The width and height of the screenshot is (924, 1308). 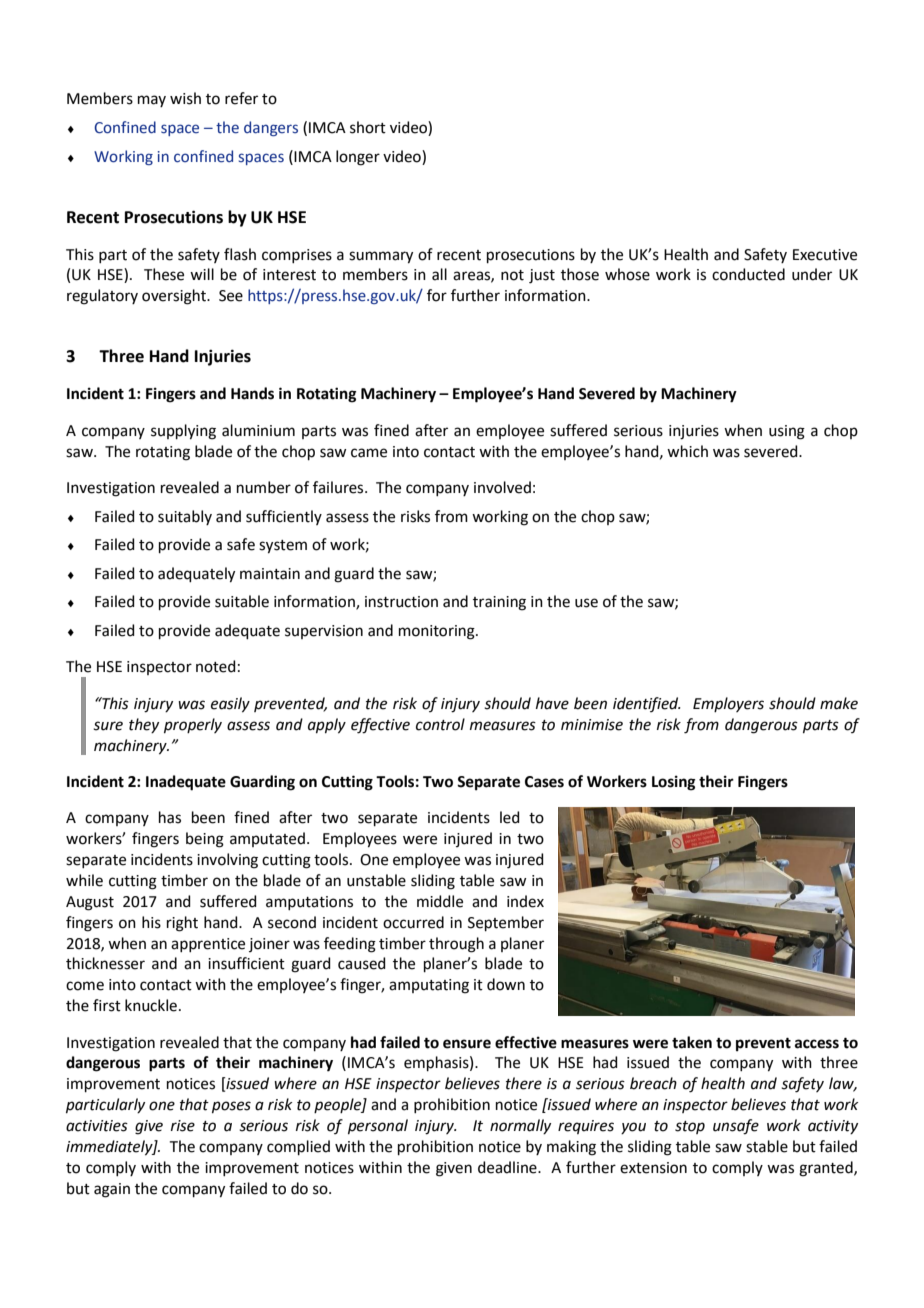 I want to click on wish, so click(x=185, y=98).
